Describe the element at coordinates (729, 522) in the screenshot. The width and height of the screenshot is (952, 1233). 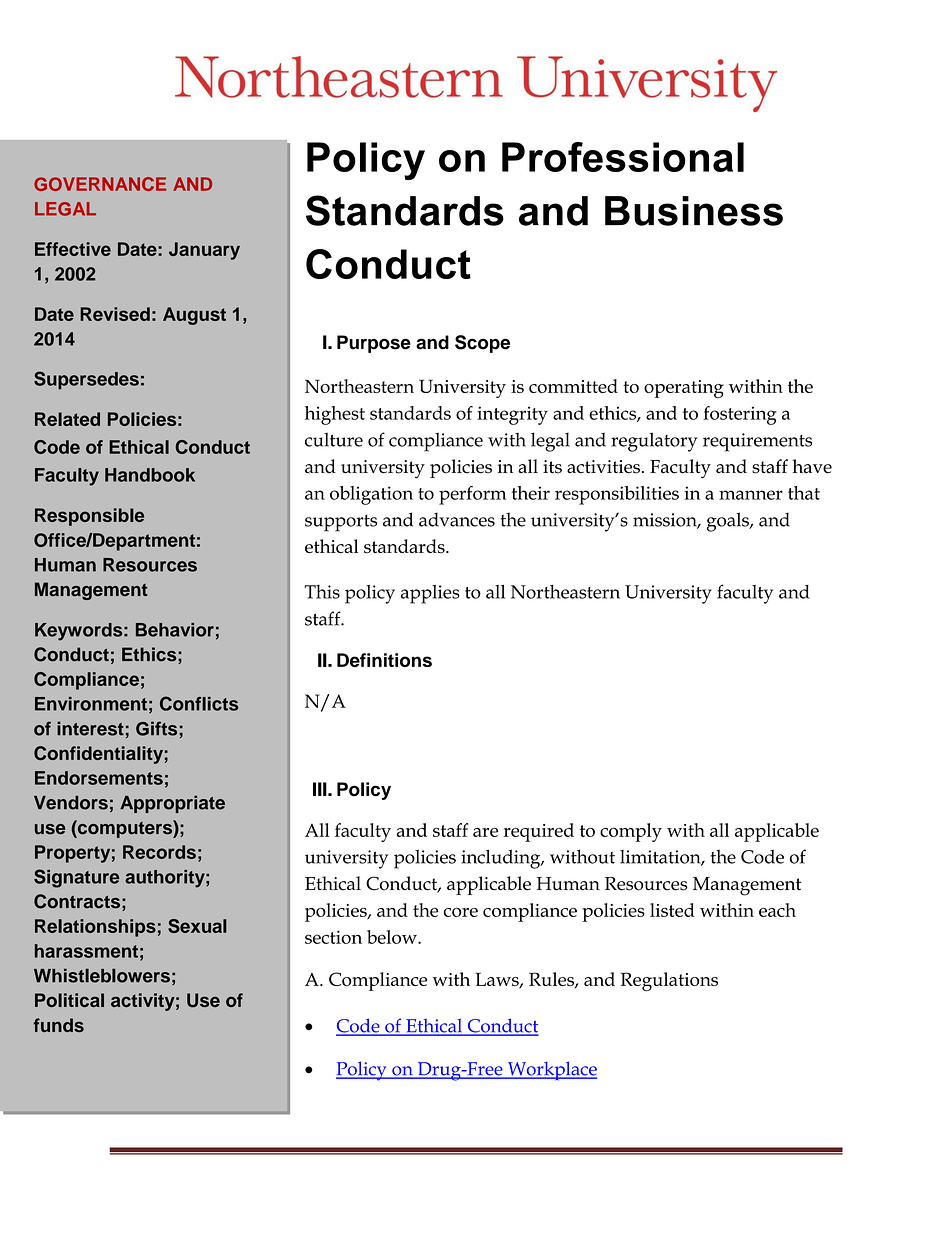
I see `goals` at that location.
